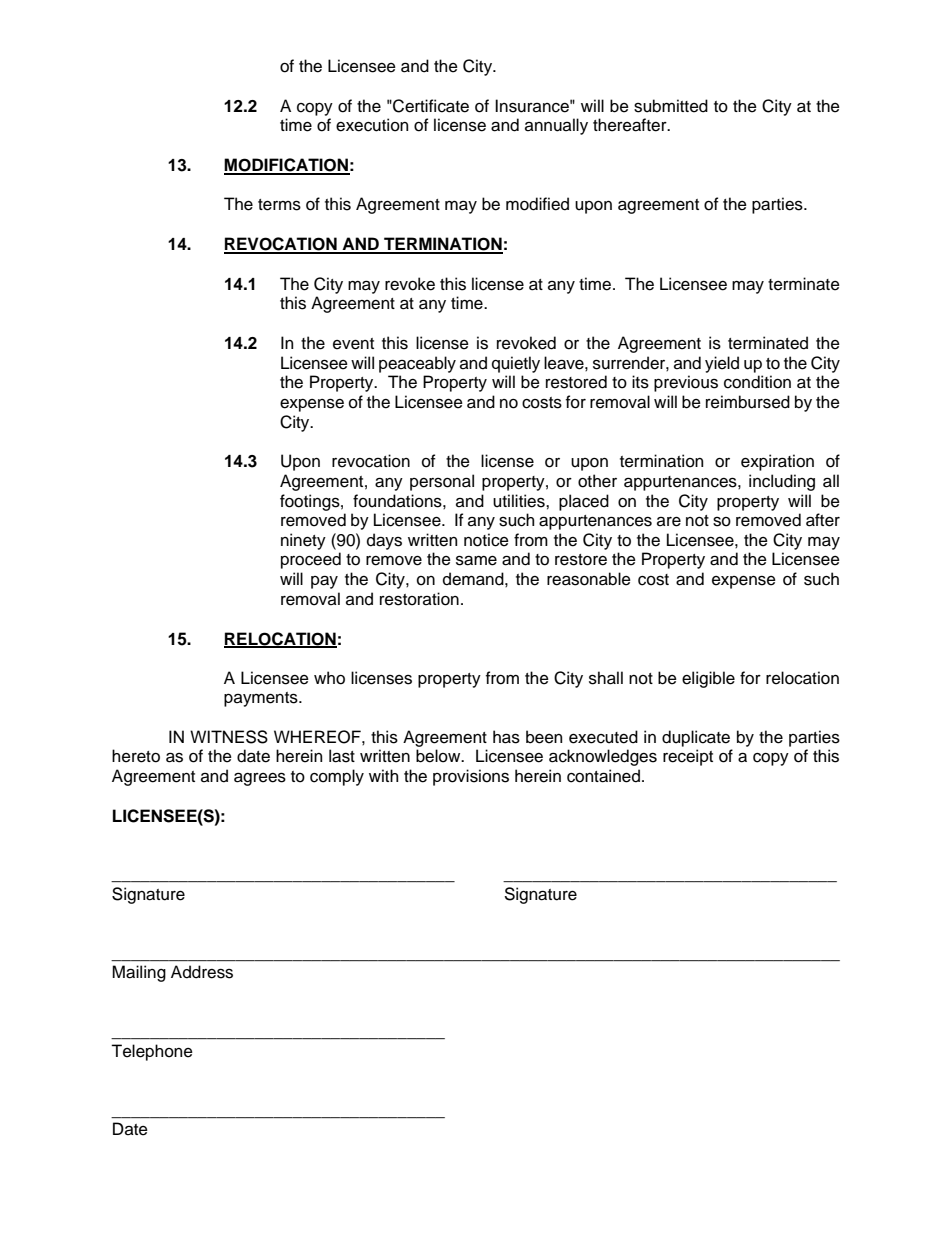 This screenshot has height=1233, width=952. Describe the element at coordinates (287, 166) in the screenshot. I see `MODIFICATION` at that location.
